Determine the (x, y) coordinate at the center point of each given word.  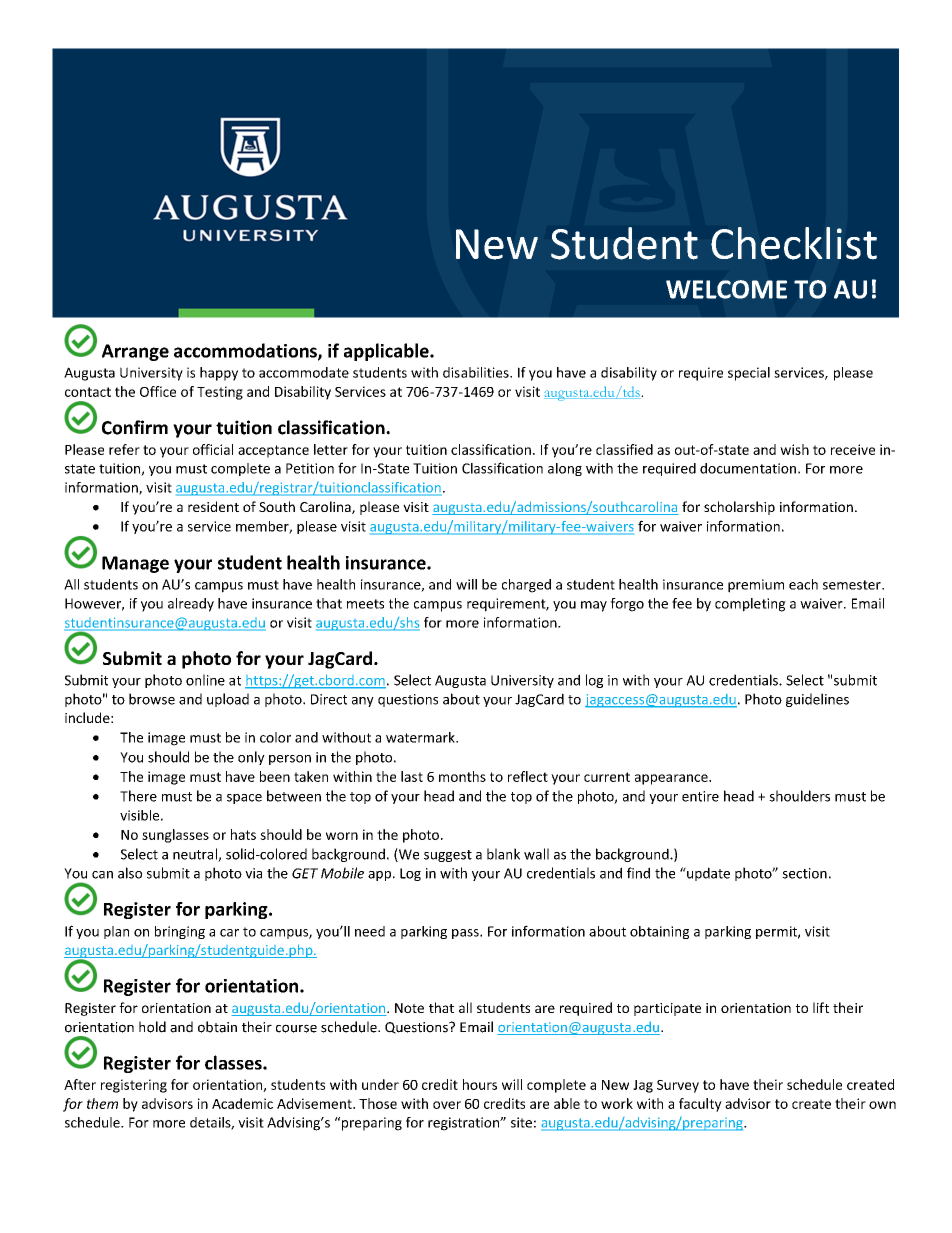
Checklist (794, 243)
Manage (135, 564)
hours (480, 1084)
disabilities (477, 372)
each (803, 584)
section (804, 873)
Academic (242, 1103)
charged (526, 586)
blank (503, 854)
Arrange (135, 352)
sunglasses (175, 836)
